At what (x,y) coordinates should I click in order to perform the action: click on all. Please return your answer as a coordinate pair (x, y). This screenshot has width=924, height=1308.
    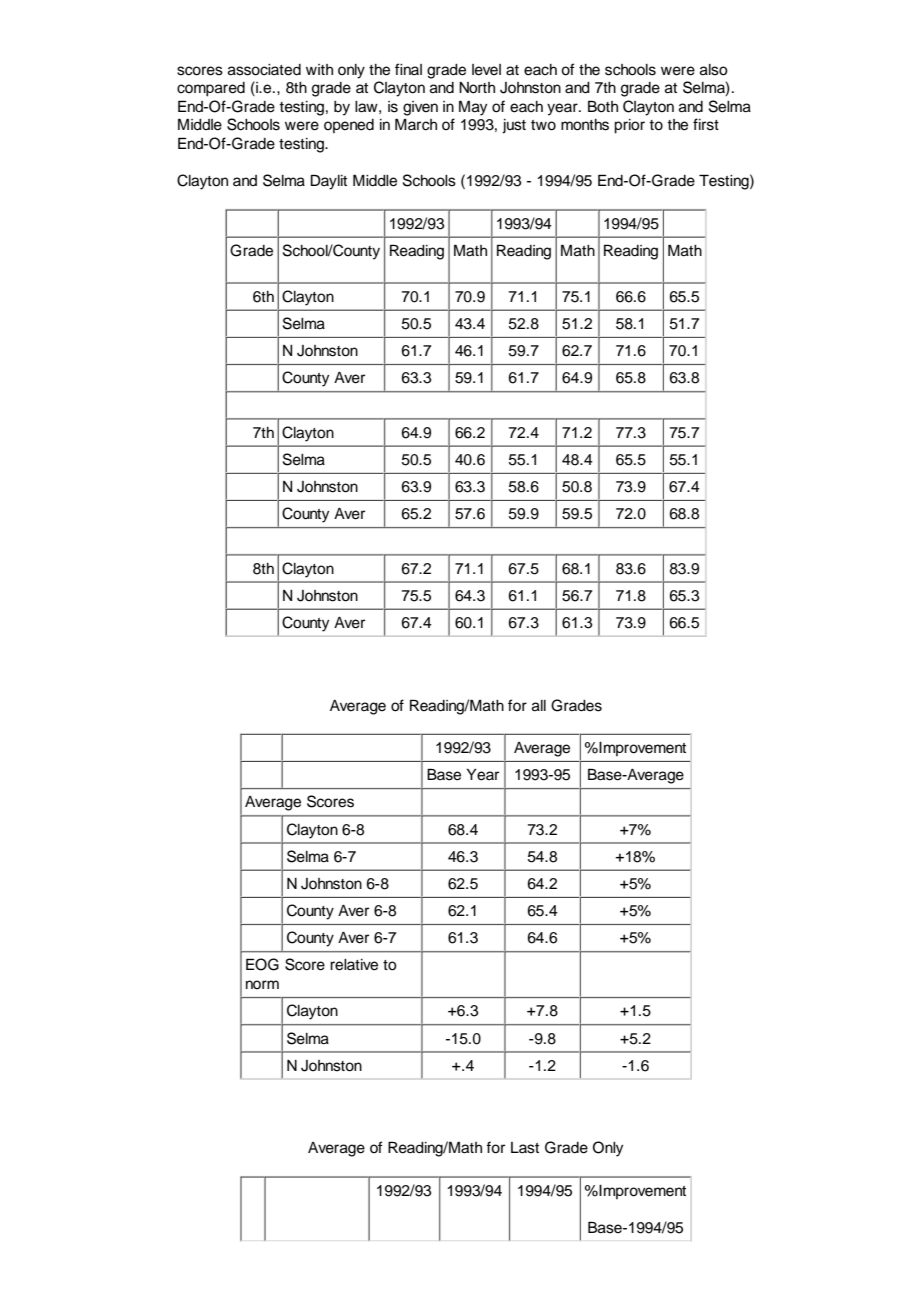
    Looking at the image, I should click on (539, 706).
